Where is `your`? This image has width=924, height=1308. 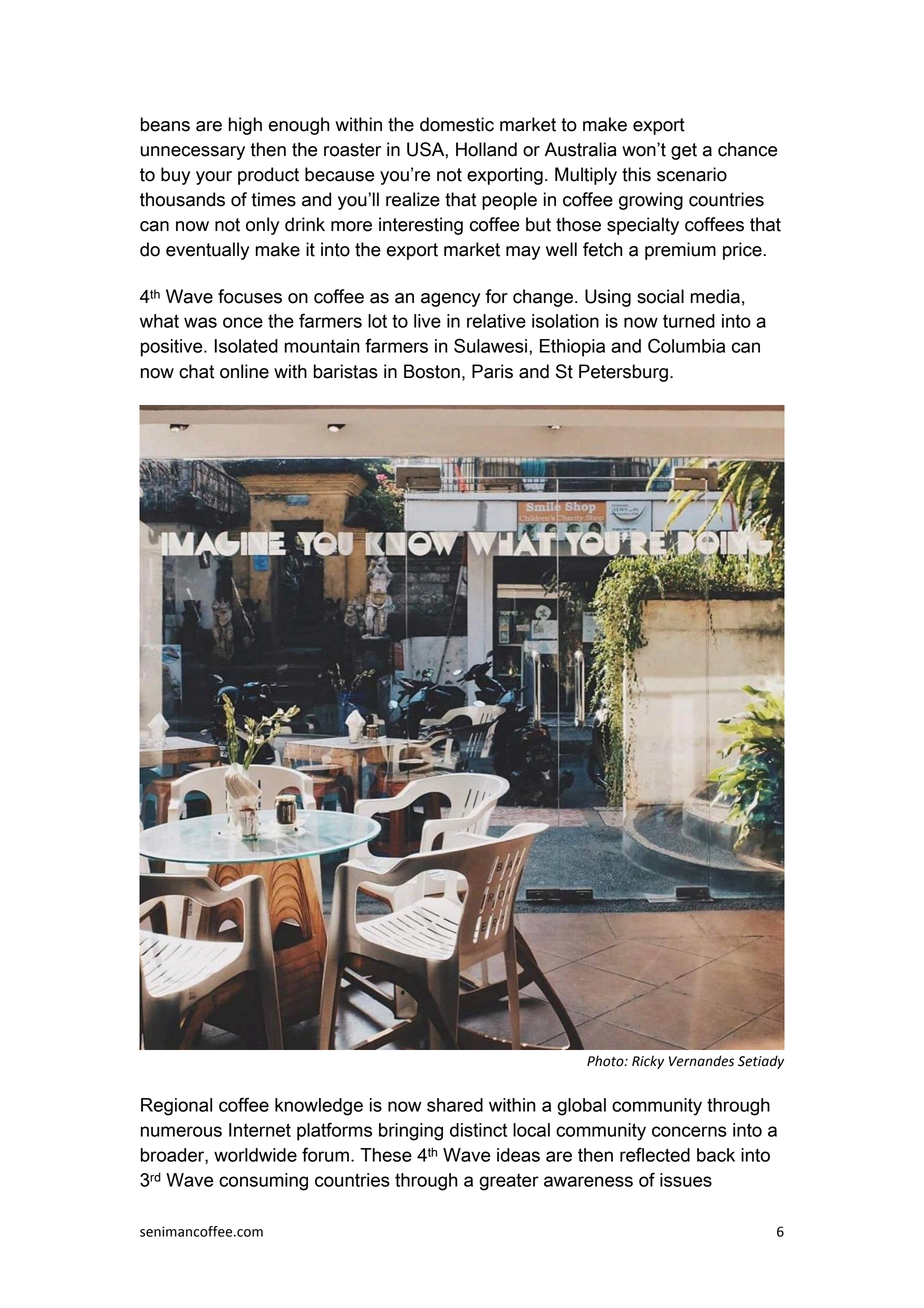
your is located at coordinates (214, 178).
